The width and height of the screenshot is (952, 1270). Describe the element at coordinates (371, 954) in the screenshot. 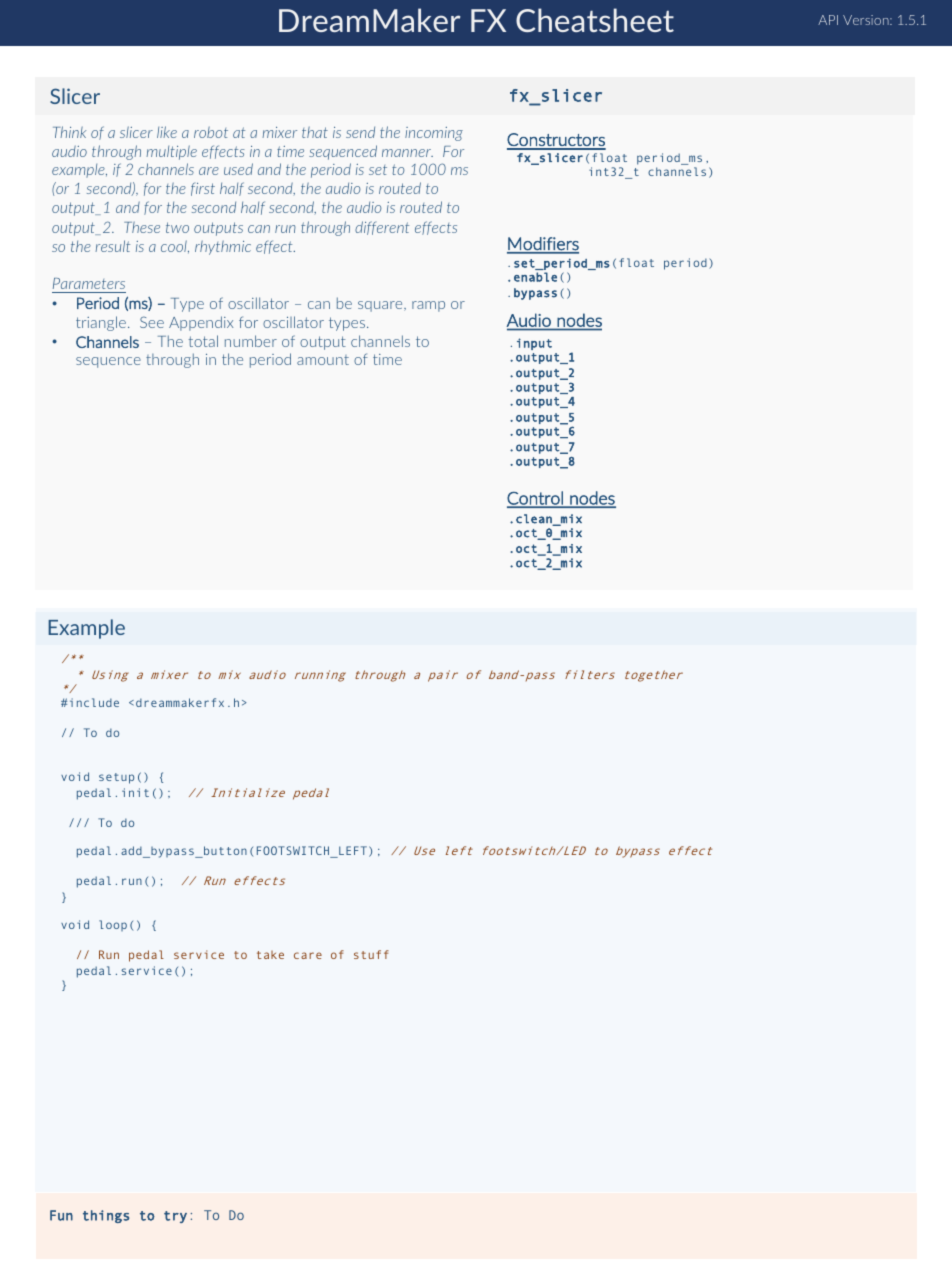

I see `stuff` at that location.
